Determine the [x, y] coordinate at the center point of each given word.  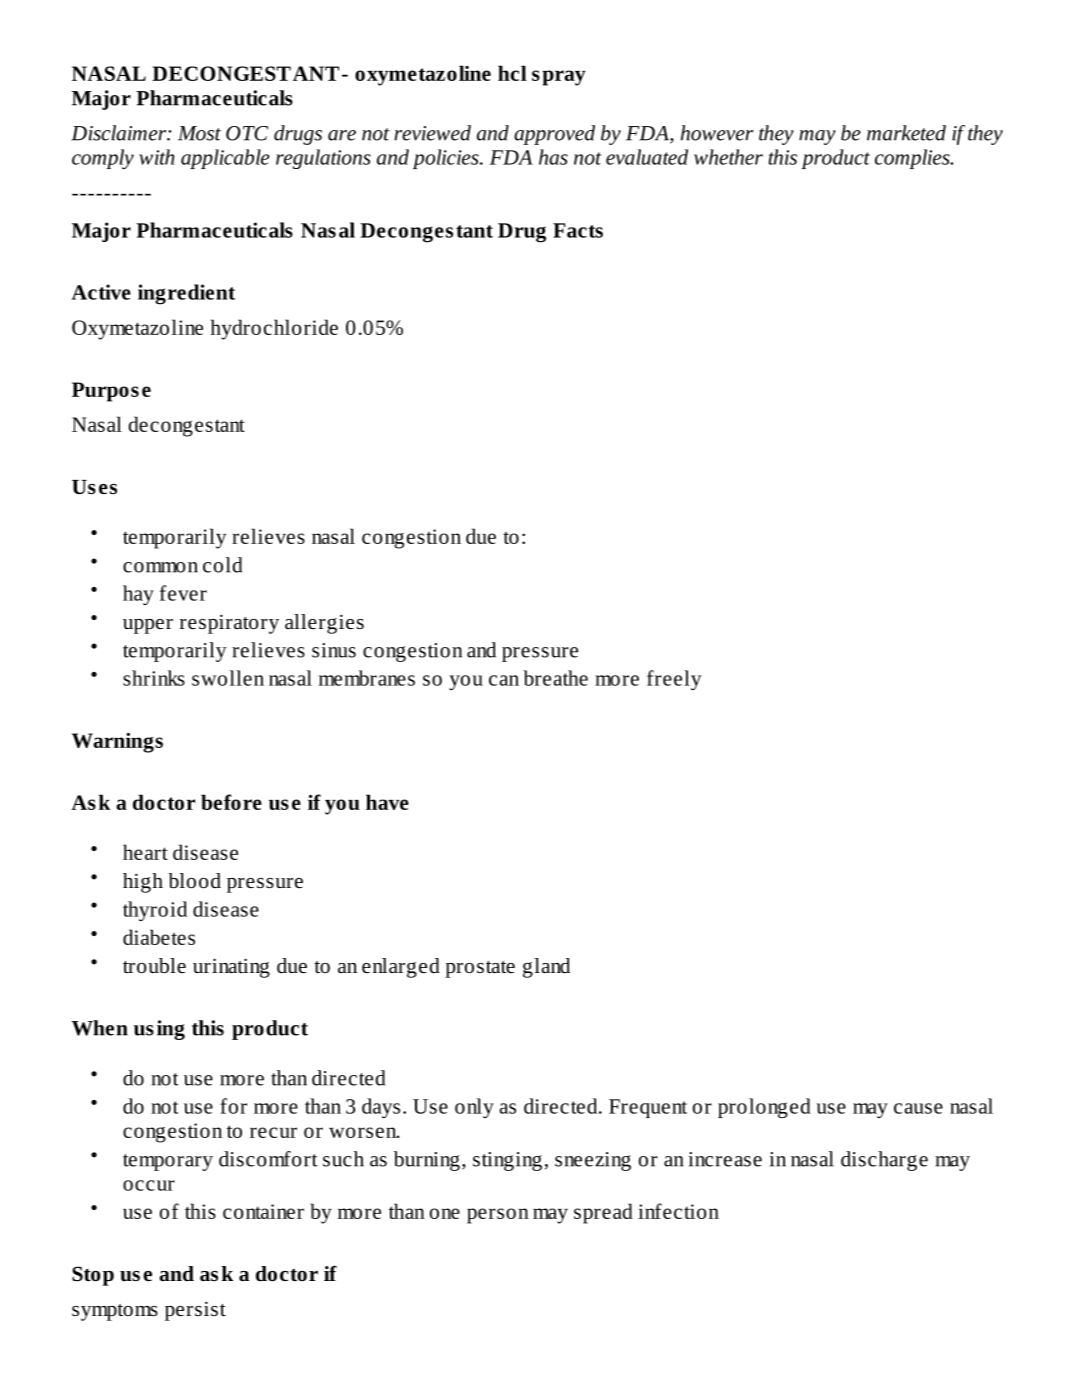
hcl [512, 73]
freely [674, 680]
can [504, 680]
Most [199, 133]
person [498, 1216]
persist [195, 1311]
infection [678, 1211]
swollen [228, 678]
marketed [906, 133]
